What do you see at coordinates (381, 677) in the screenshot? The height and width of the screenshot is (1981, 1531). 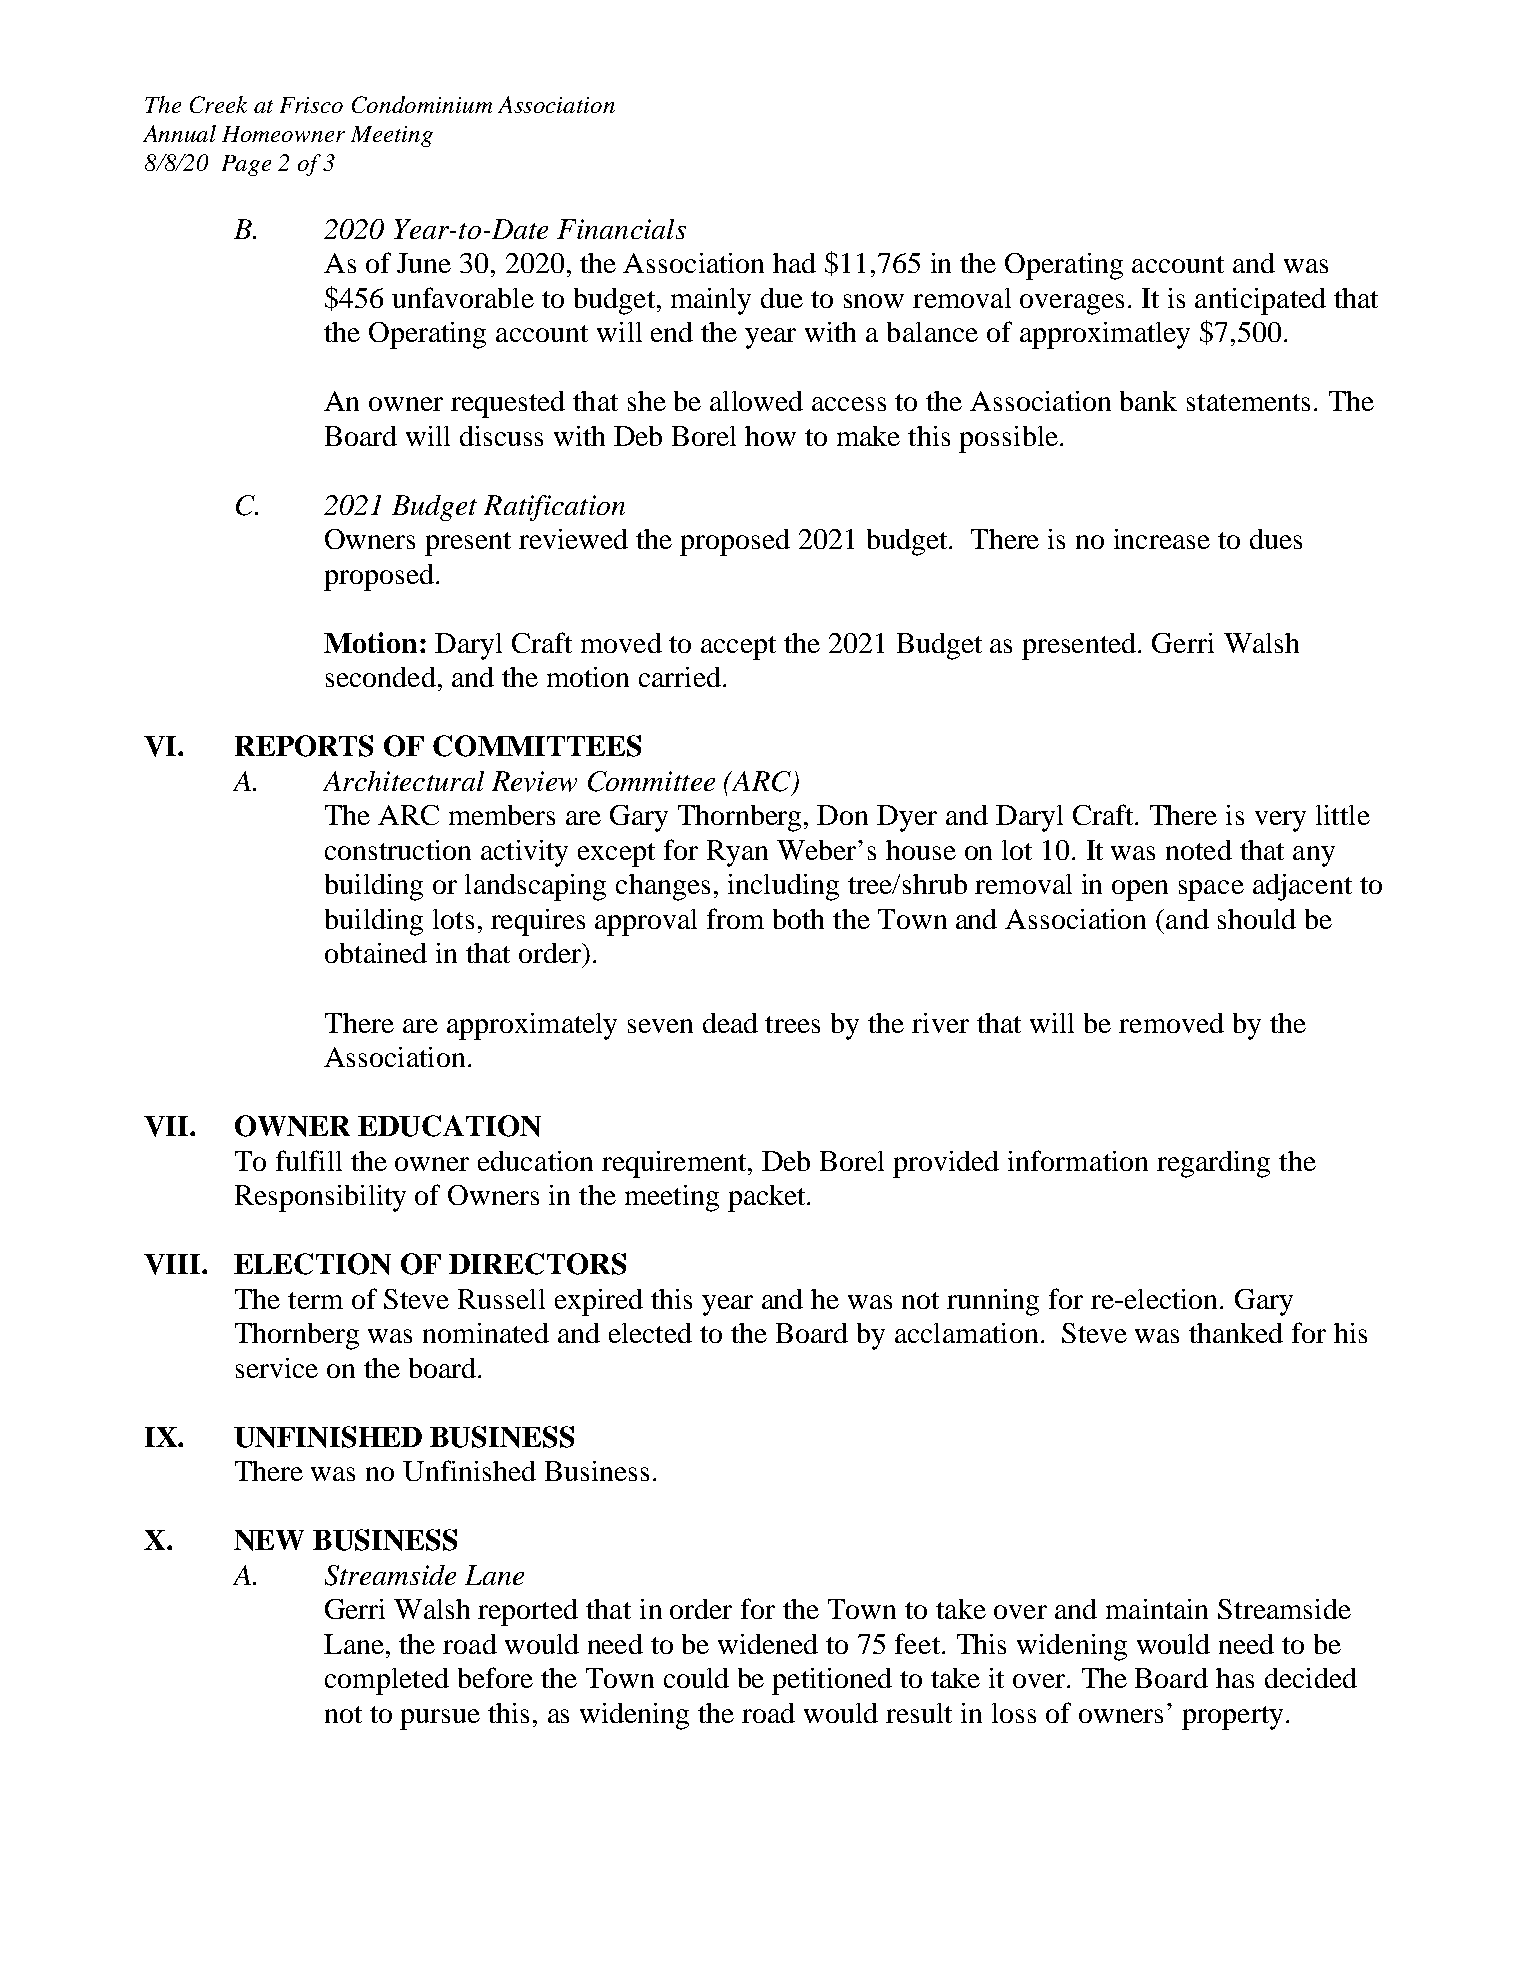 I see `seconded` at bounding box center [381, 677].
